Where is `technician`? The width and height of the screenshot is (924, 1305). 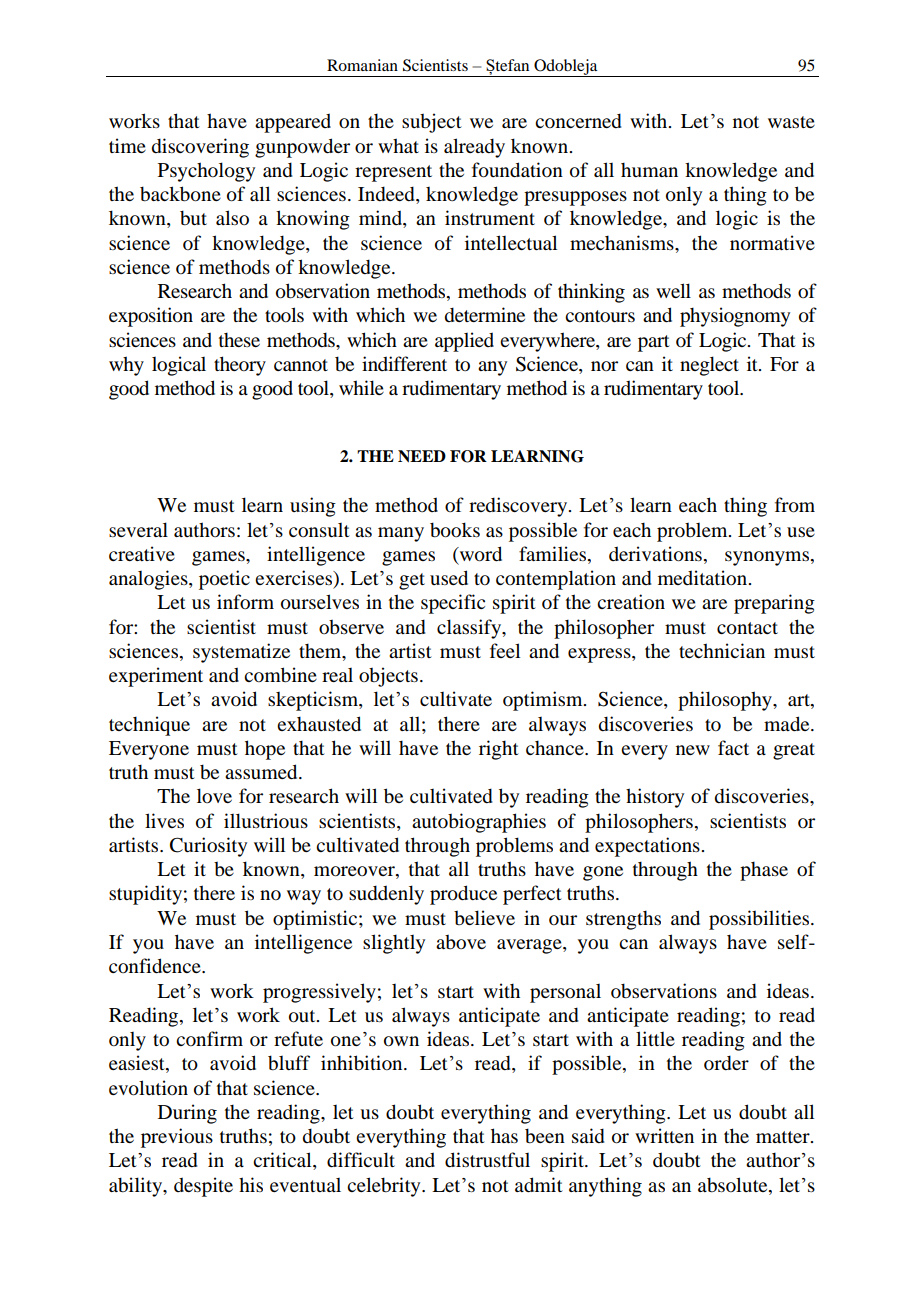
technician is located at coordinates (722, 650).
